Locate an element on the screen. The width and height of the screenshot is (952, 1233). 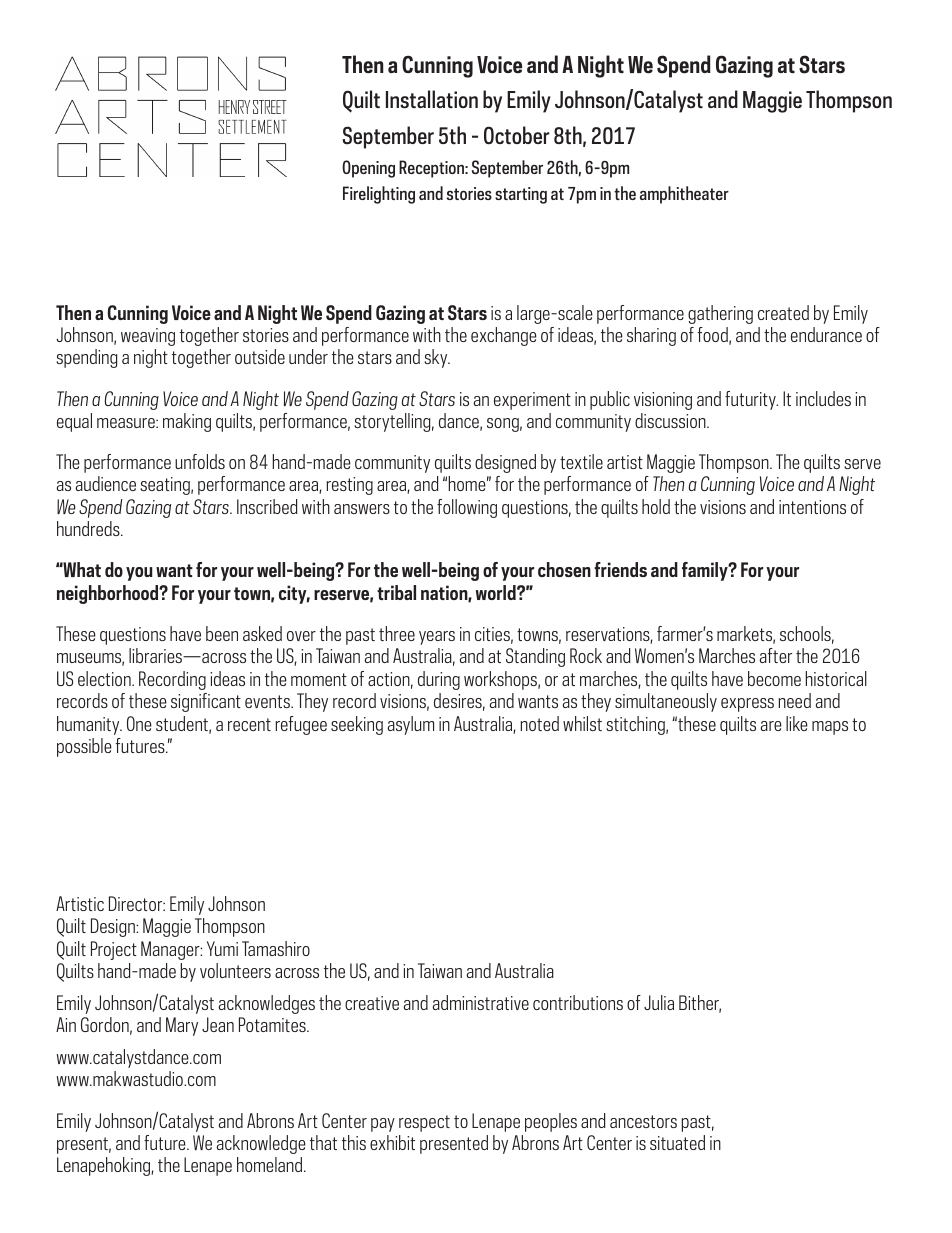
Opening is located at coordinates (368, 169).
